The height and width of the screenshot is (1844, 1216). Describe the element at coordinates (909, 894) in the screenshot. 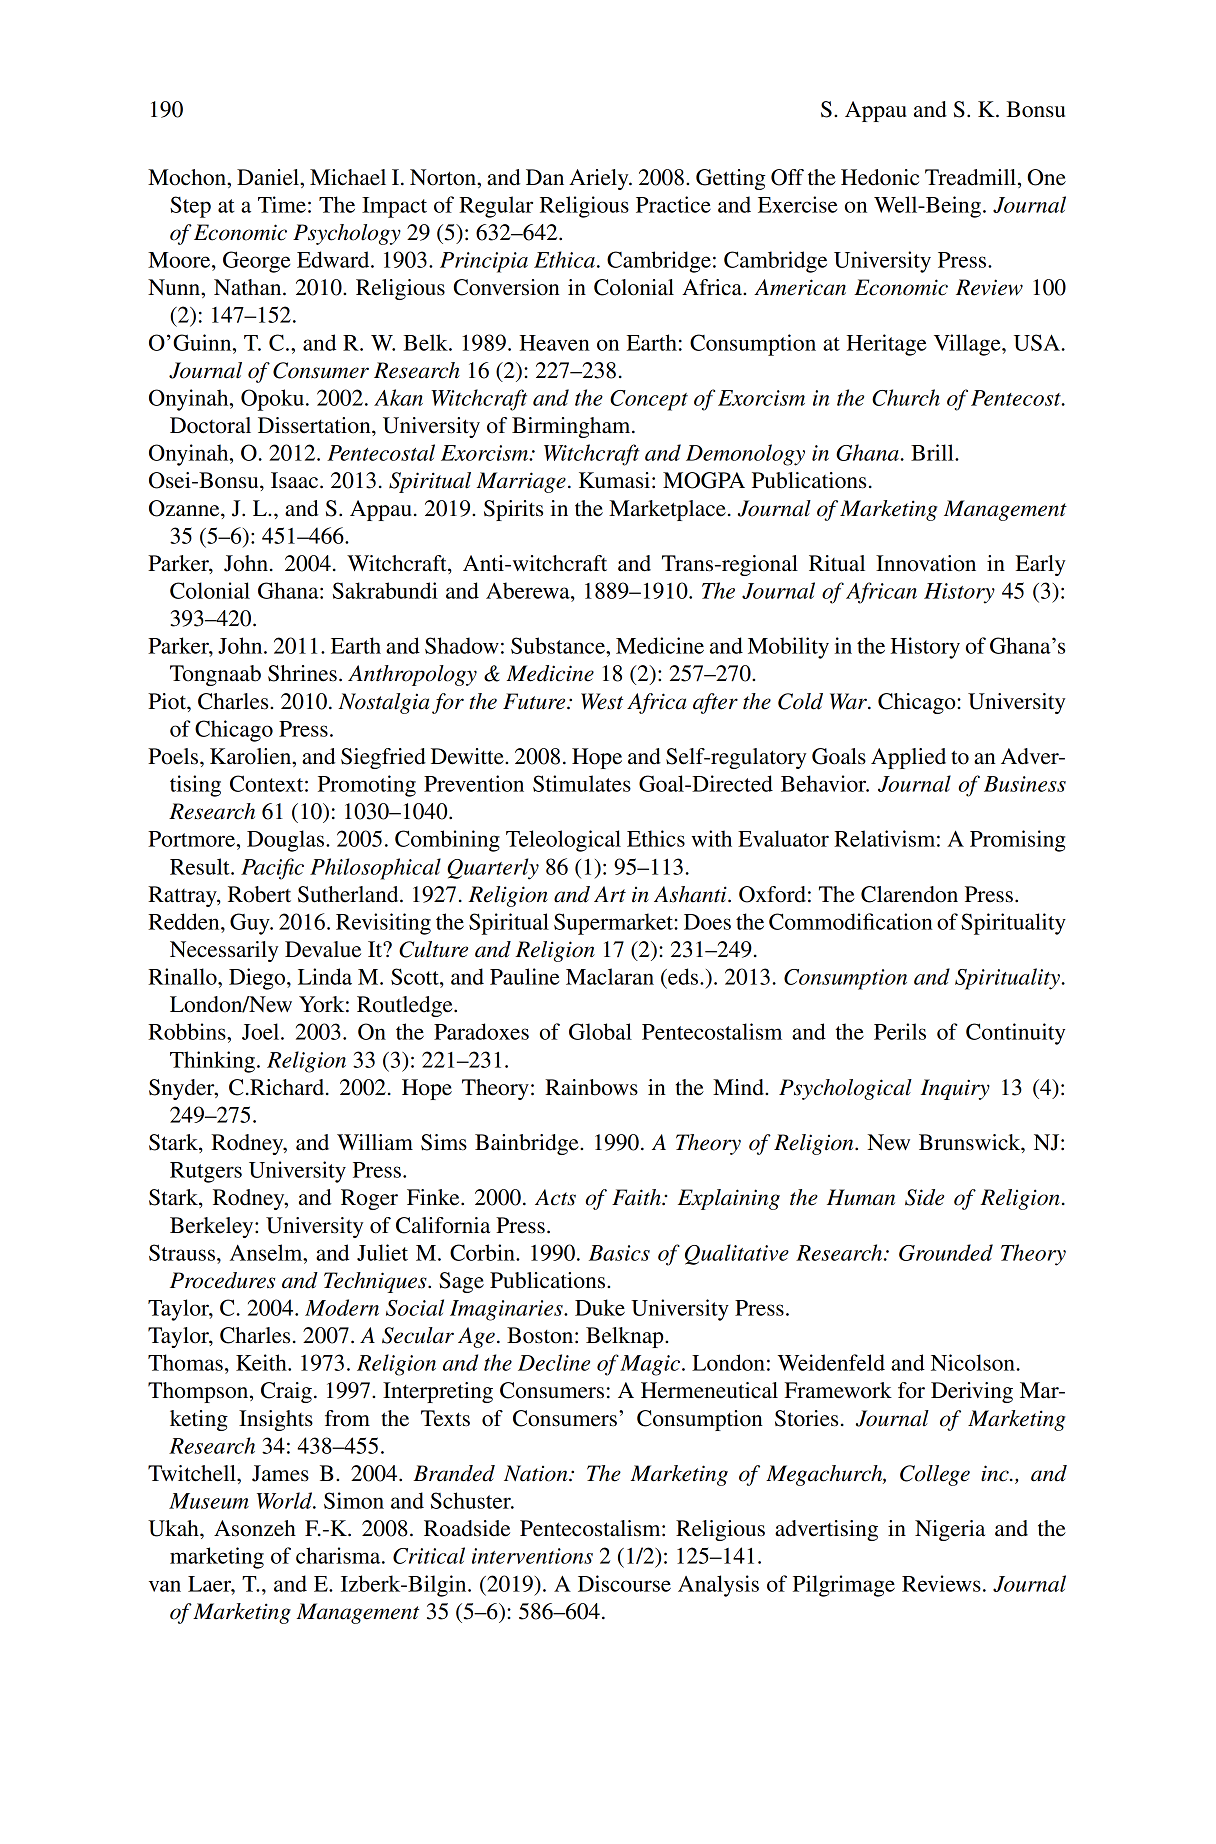

I see `Clarendon` at that location.
